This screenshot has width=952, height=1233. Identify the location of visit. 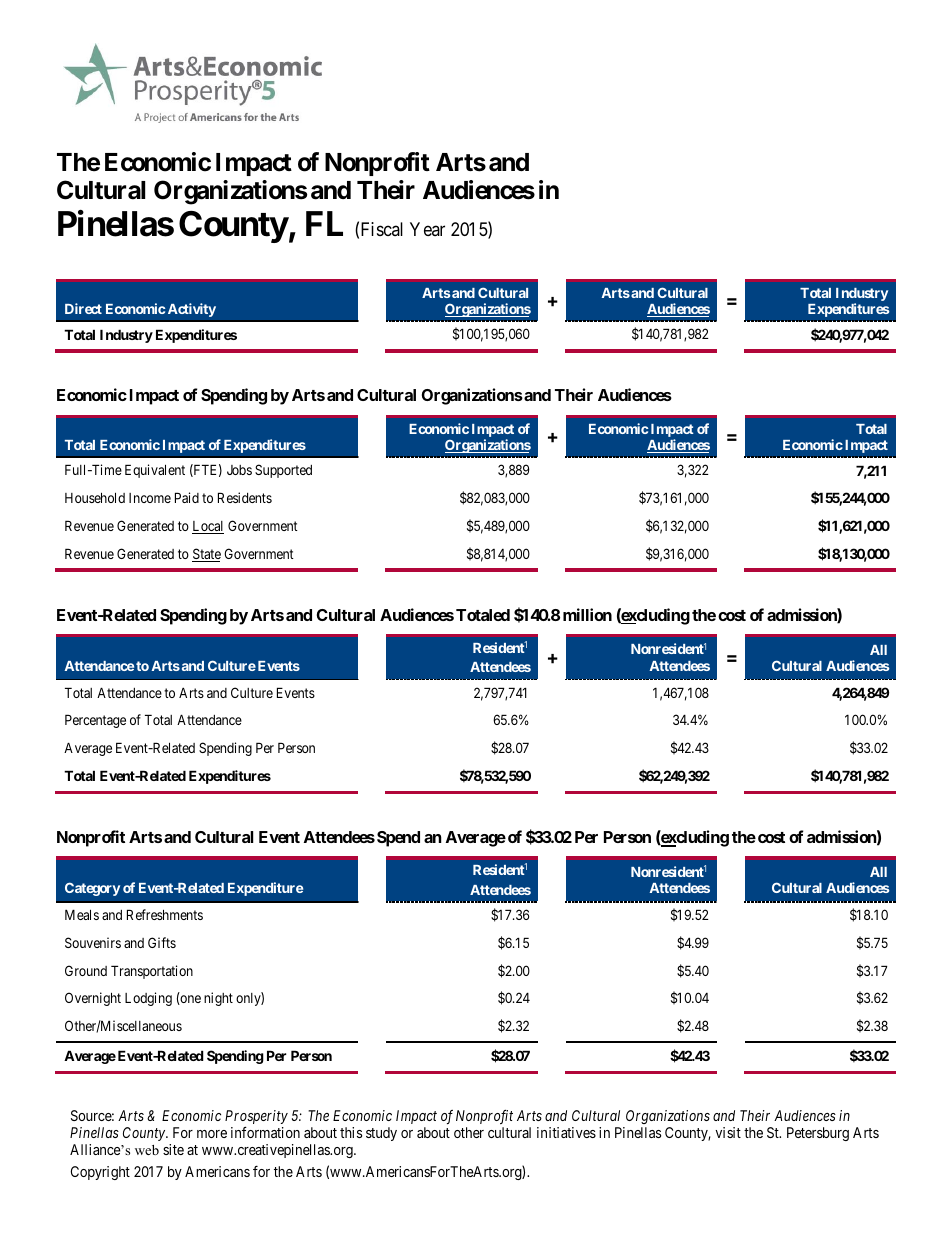
(728, 1132).
